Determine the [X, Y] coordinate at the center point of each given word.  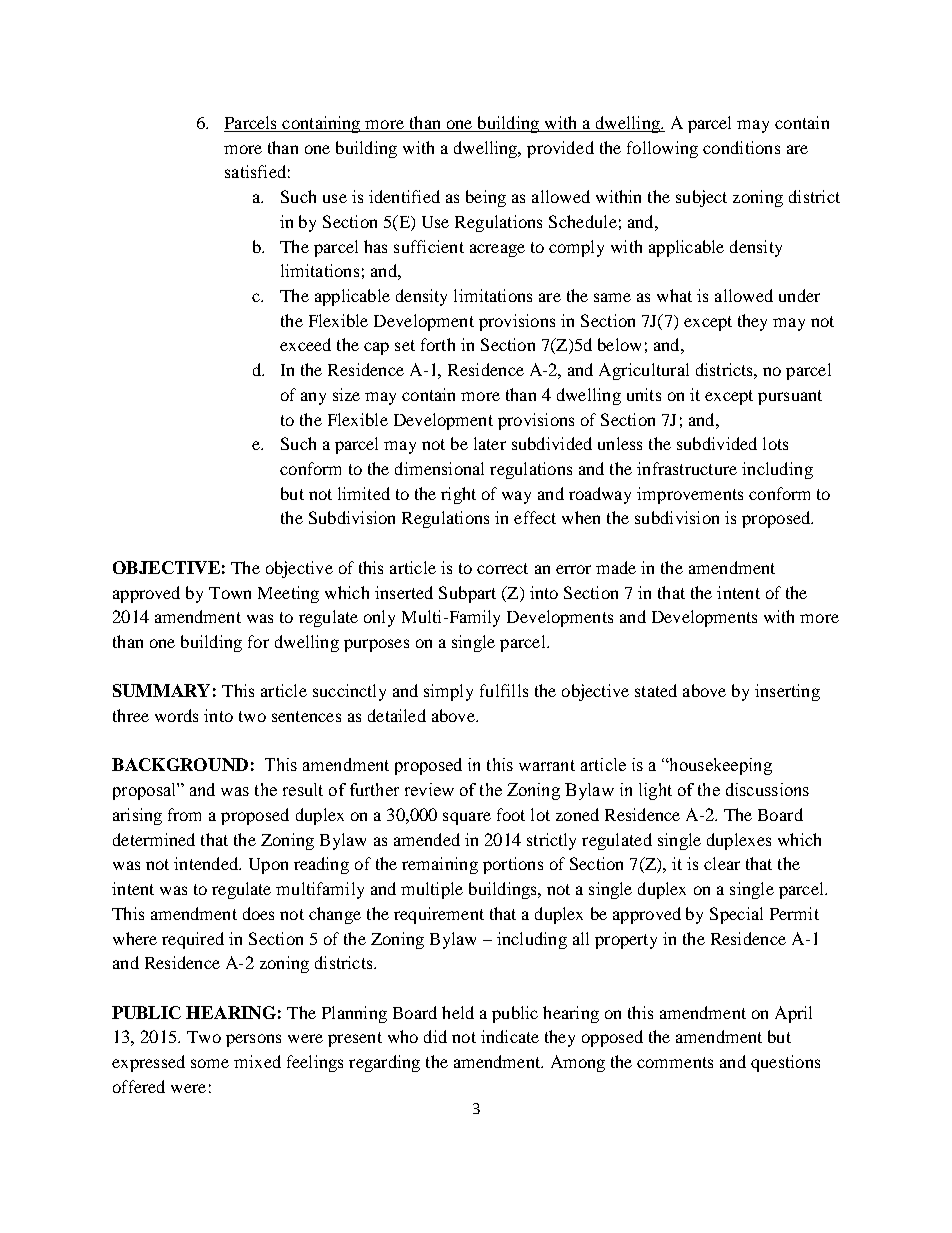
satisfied [255, 171]
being [486, 198]
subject [701, 198]
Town [230, 593]
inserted [404, 592]
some [210, 1063]
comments [675, 1062]
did [435, 1036]
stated [656, 690]
